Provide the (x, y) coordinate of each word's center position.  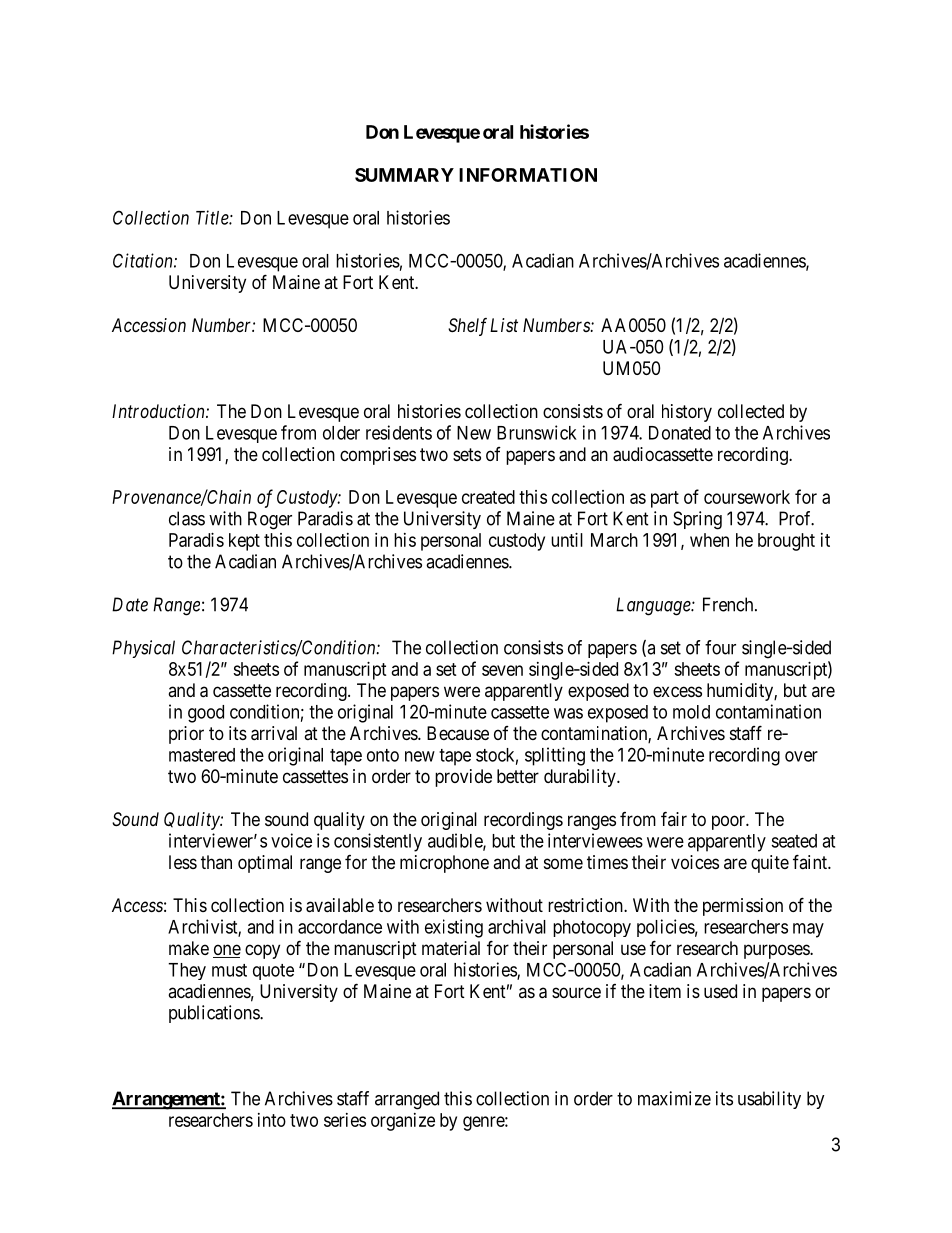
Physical (143, 649)
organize (403, 1122)
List (504, 325)
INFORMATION (528, 175)
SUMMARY (404, 175)
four (720, 647)
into (272, 1120)
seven (502, 670)
